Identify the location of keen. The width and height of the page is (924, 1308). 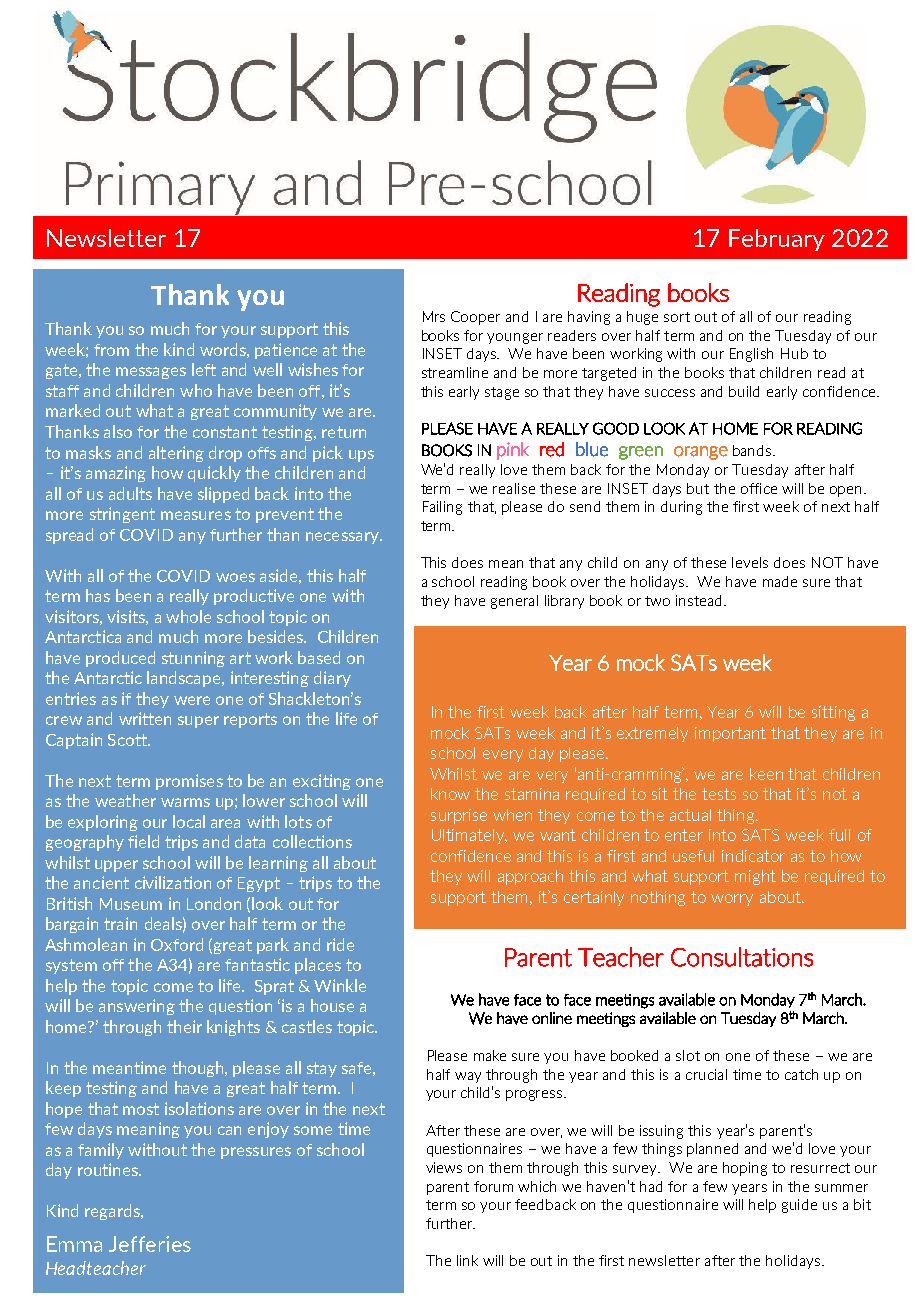
(766, 774).
